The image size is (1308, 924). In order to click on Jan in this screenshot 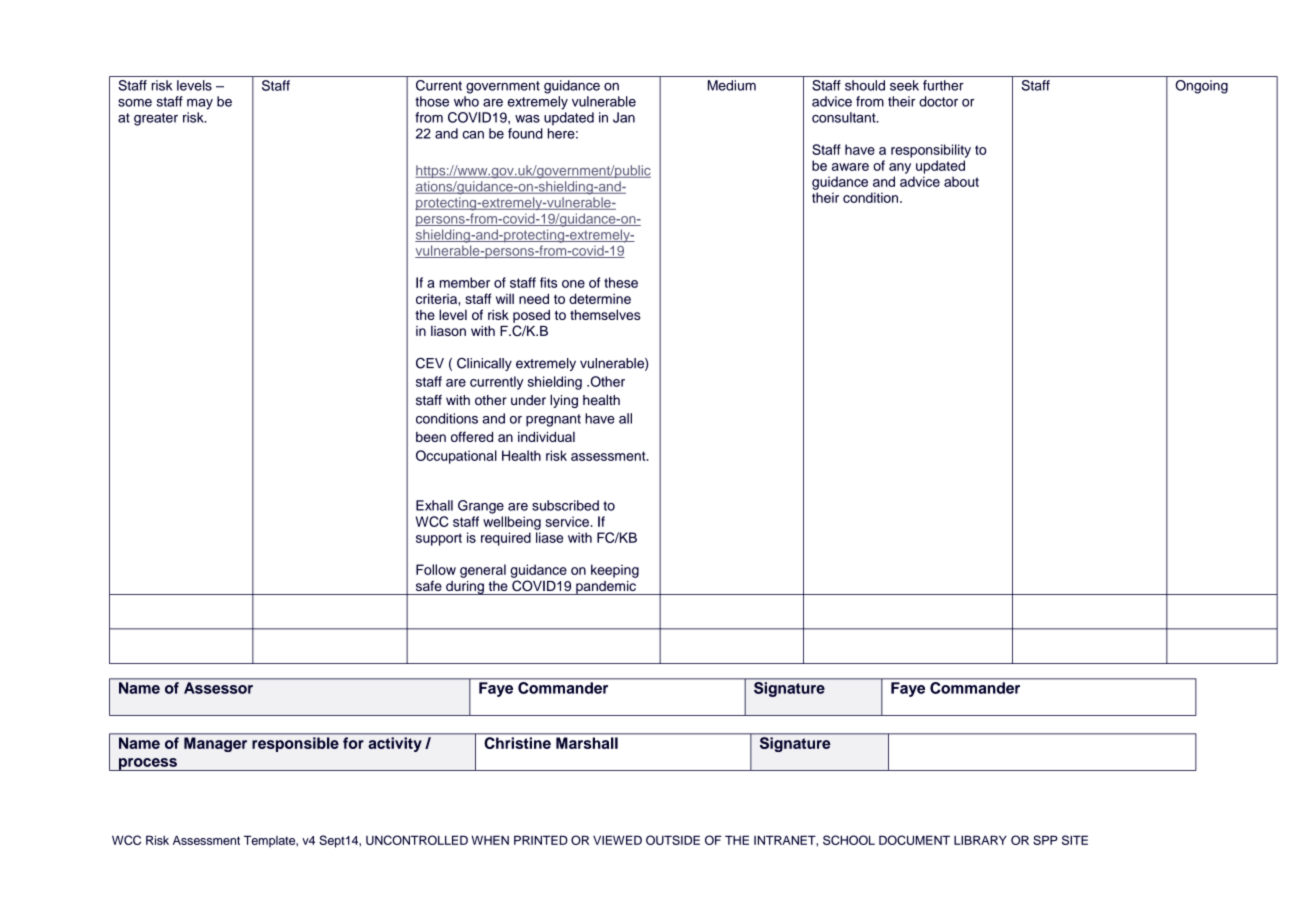, I will do `click(624, 117)`.
